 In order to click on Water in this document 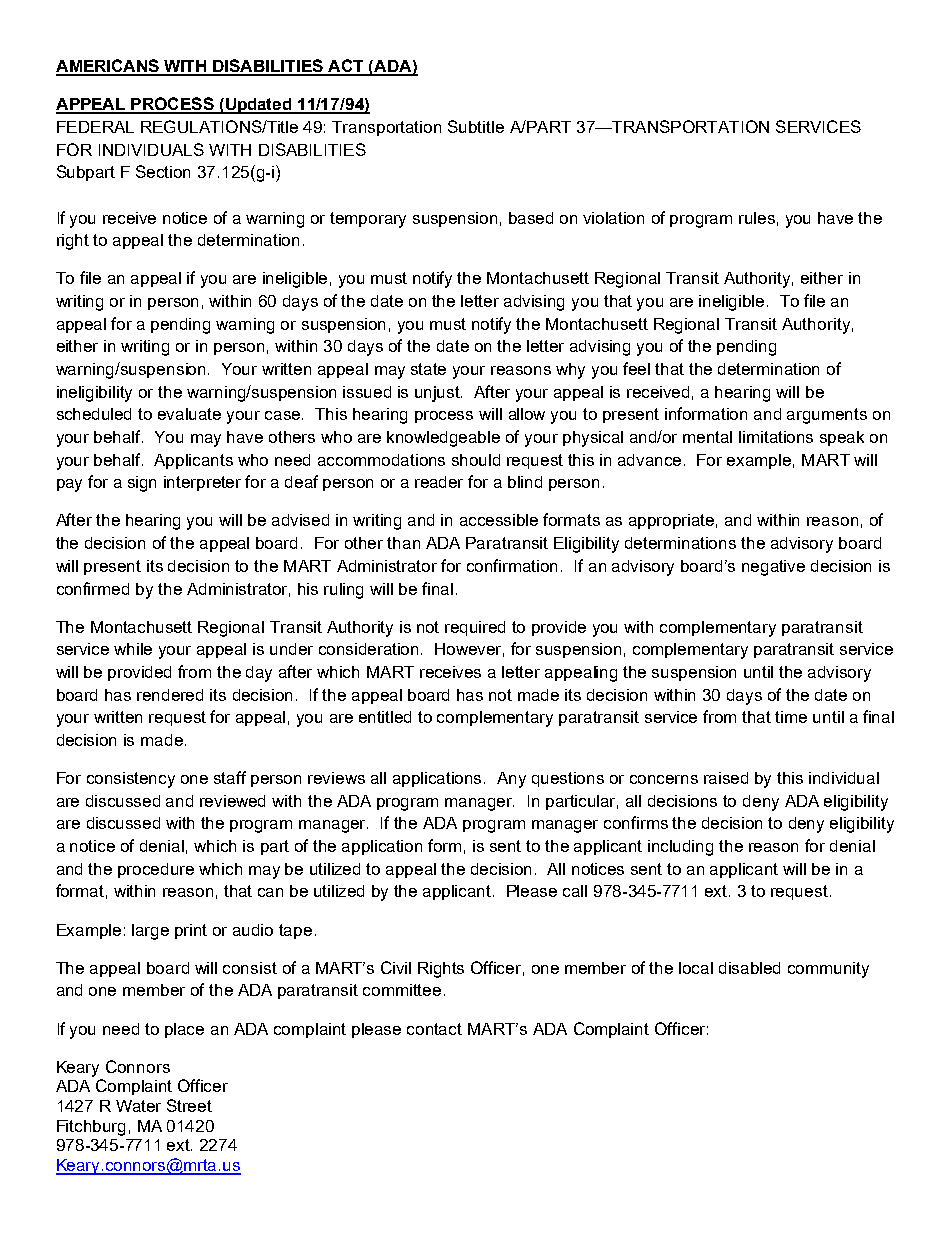, I will do `click(138, 1106)`.
